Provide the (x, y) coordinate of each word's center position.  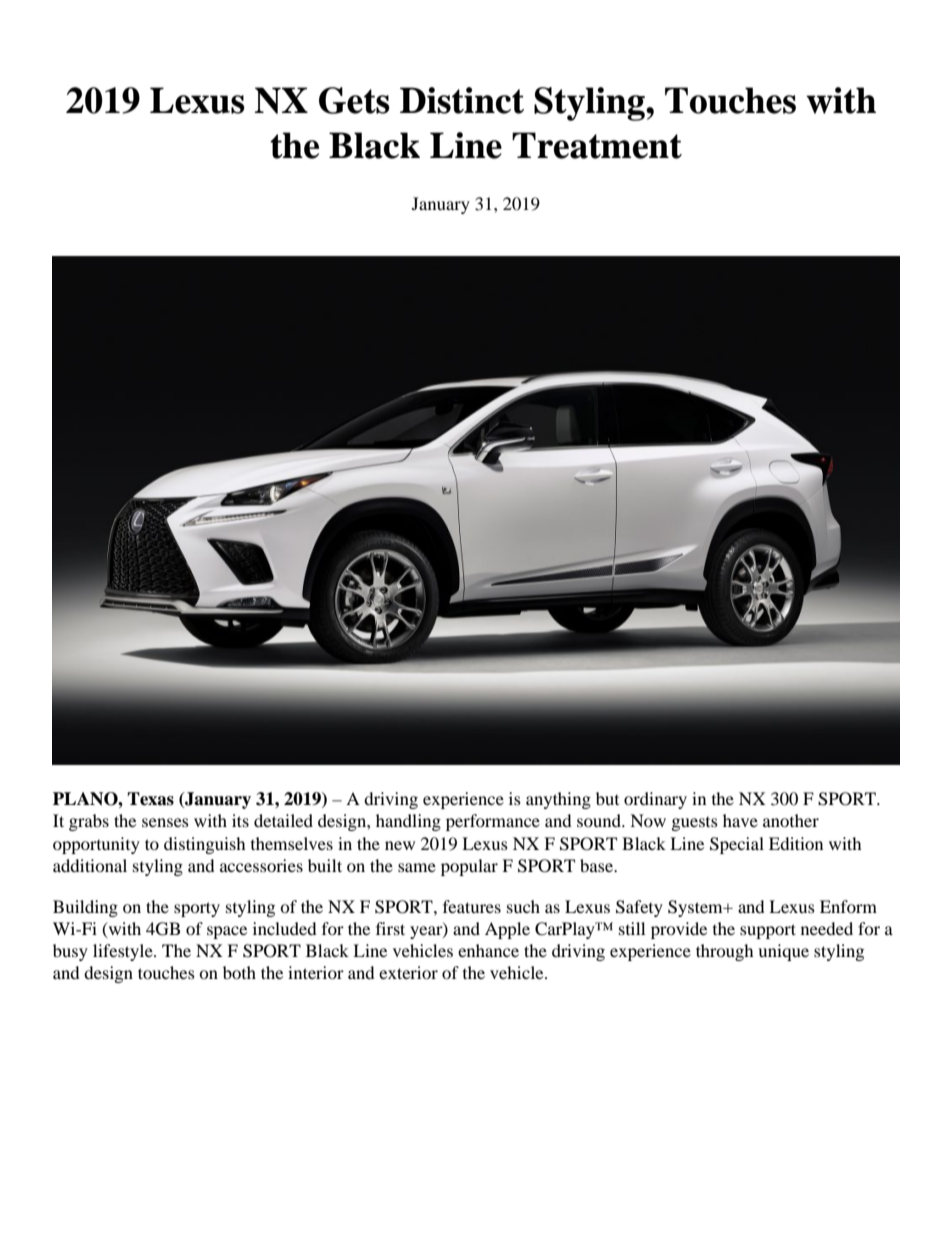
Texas (150, 799)
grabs (89, 822)
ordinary (655, 800)
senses (165, 822)
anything (558, 800)
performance (493, 822)
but (607, 798)
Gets (354, 100)
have (740, 820)
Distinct (462, 100)
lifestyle (124, 952)
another (791, 820)
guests (695, 824)
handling (408, 822)
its (240, 820)
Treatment (597, 145)
